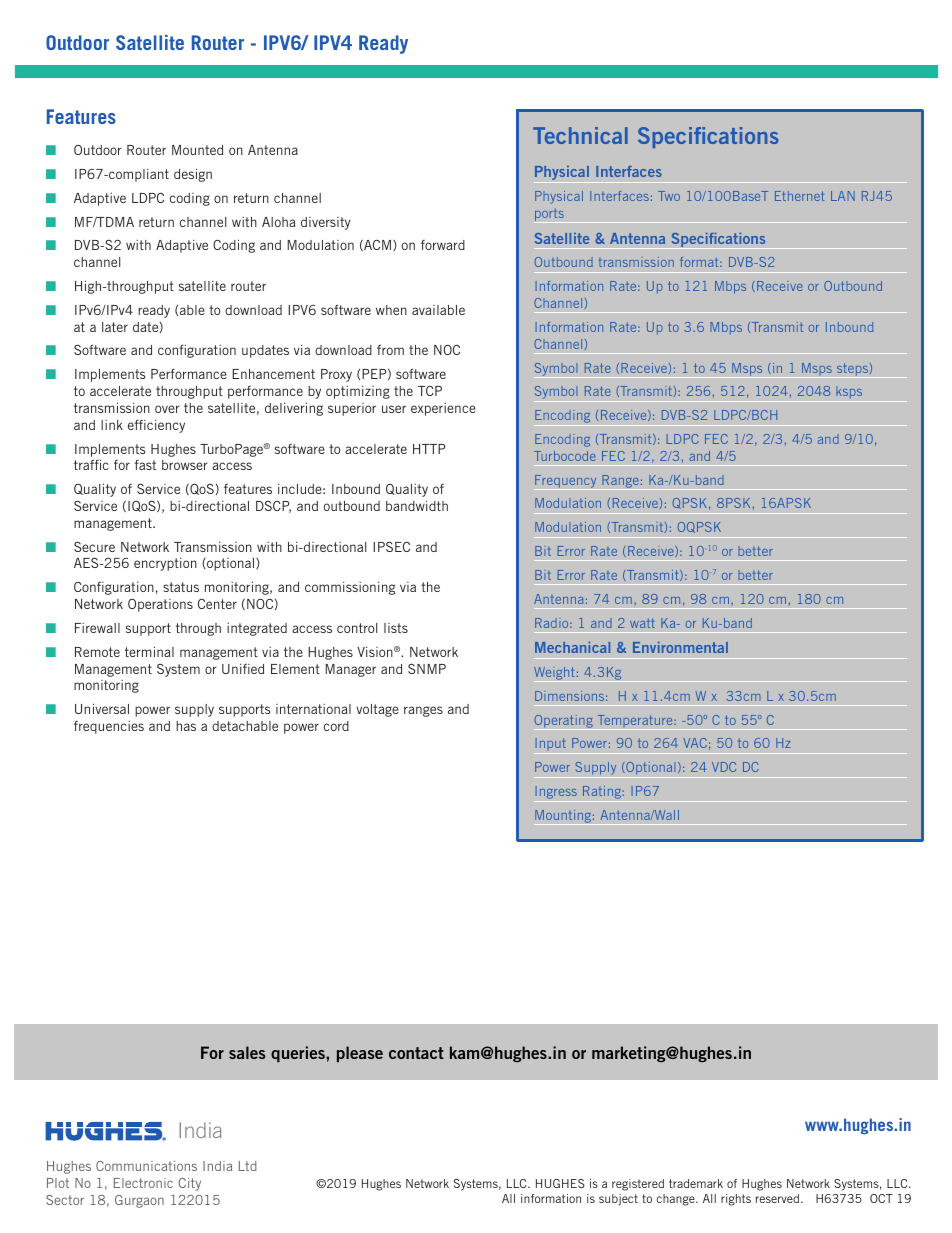 The width and height of the screenshot is (952, 1233). I want to click on sales, so click(247, 1052).
